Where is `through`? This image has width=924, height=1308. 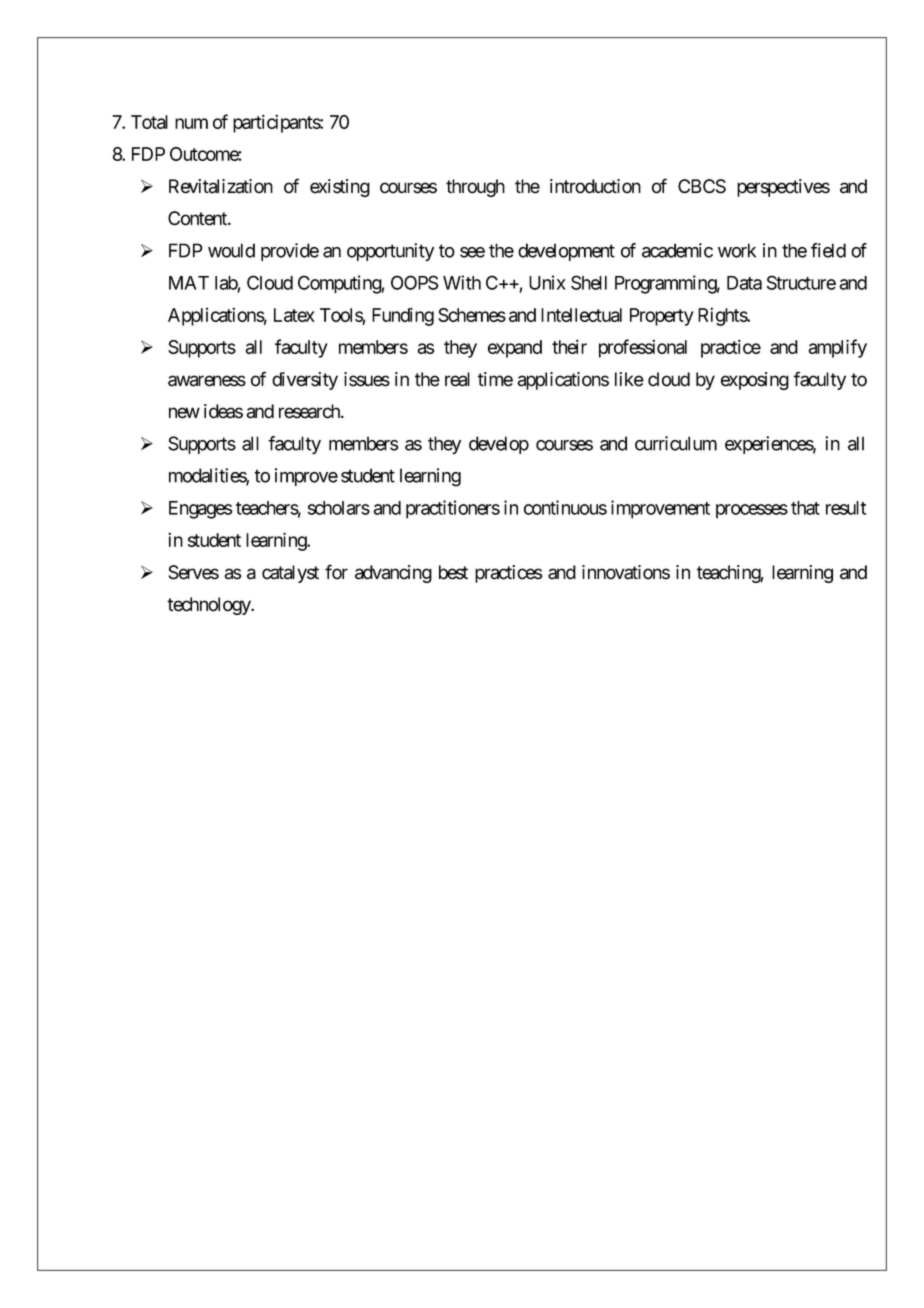
through is located at coordinates (475, 188).
